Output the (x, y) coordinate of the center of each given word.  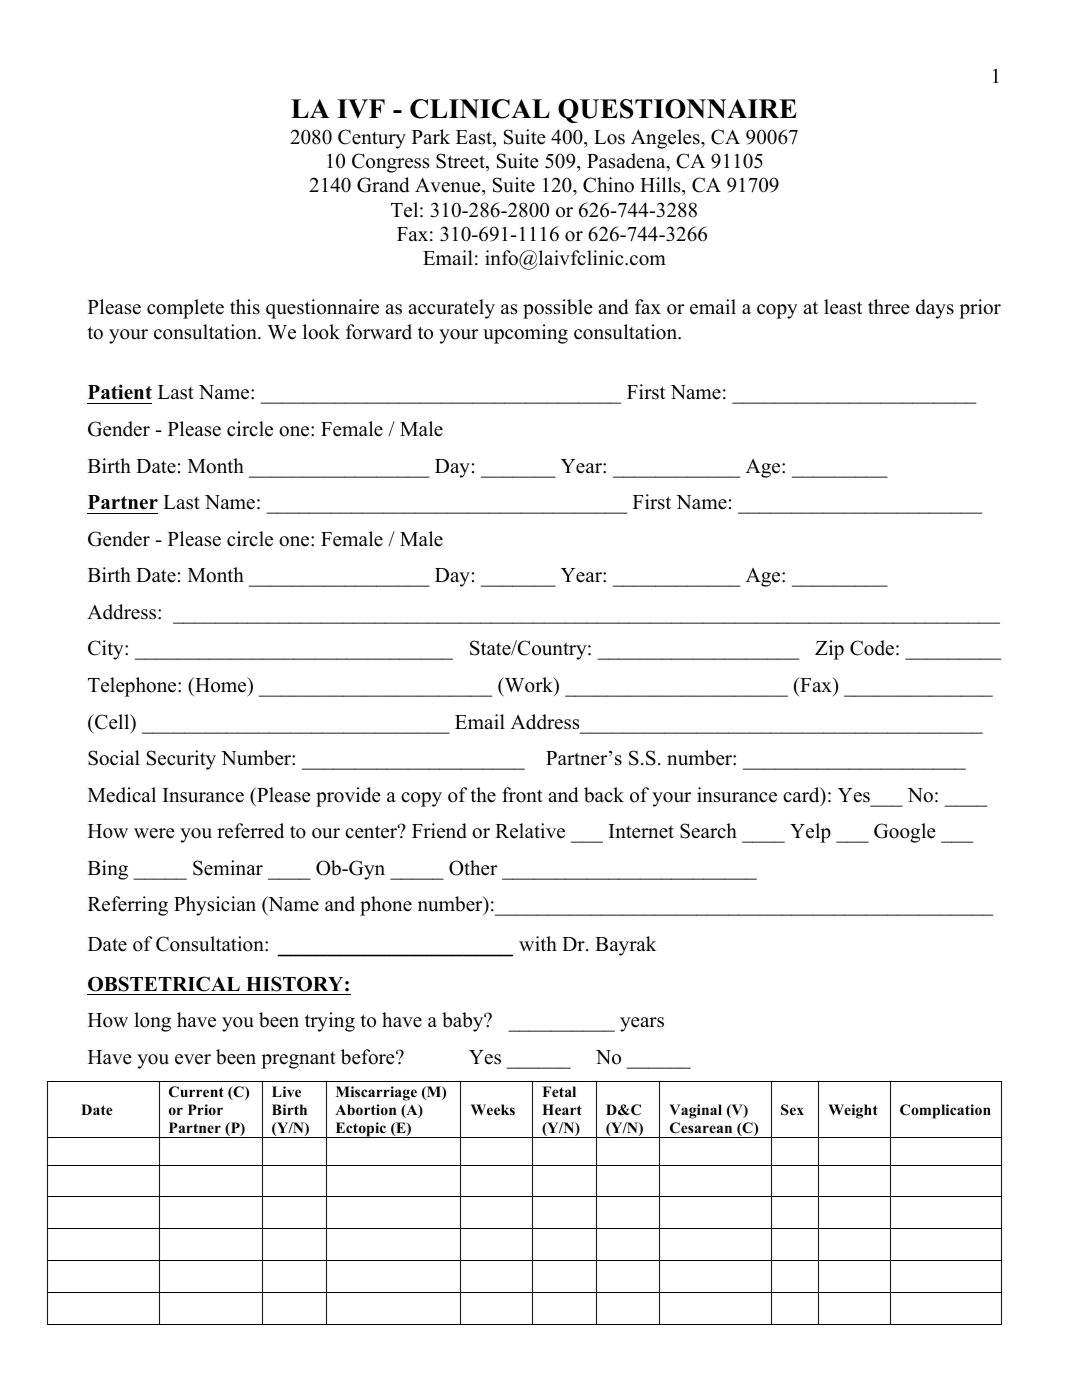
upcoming (525, 334)
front (522, 795)
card (802, 796)
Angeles (666, 139)
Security (181, 760)
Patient (120, 392)
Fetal (559, 1091)
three (889, 307)
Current (196, 1092)
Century (372, 139)
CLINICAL (480, 109)
